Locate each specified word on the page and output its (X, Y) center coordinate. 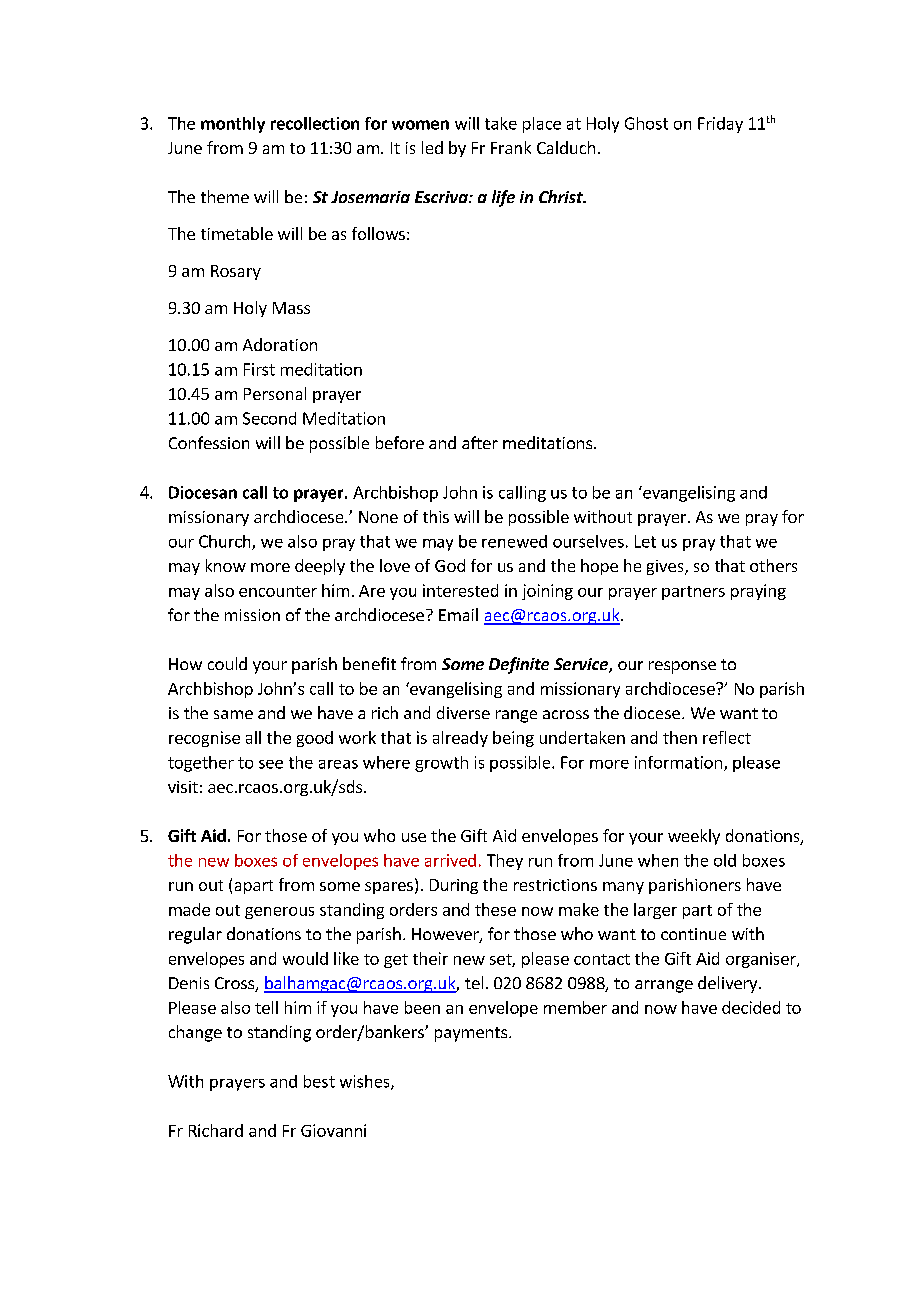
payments (472, 1034)
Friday (720, 125)
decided (751, 1007)
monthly (233, 125)
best (319, 1081)
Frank (511, 147)
